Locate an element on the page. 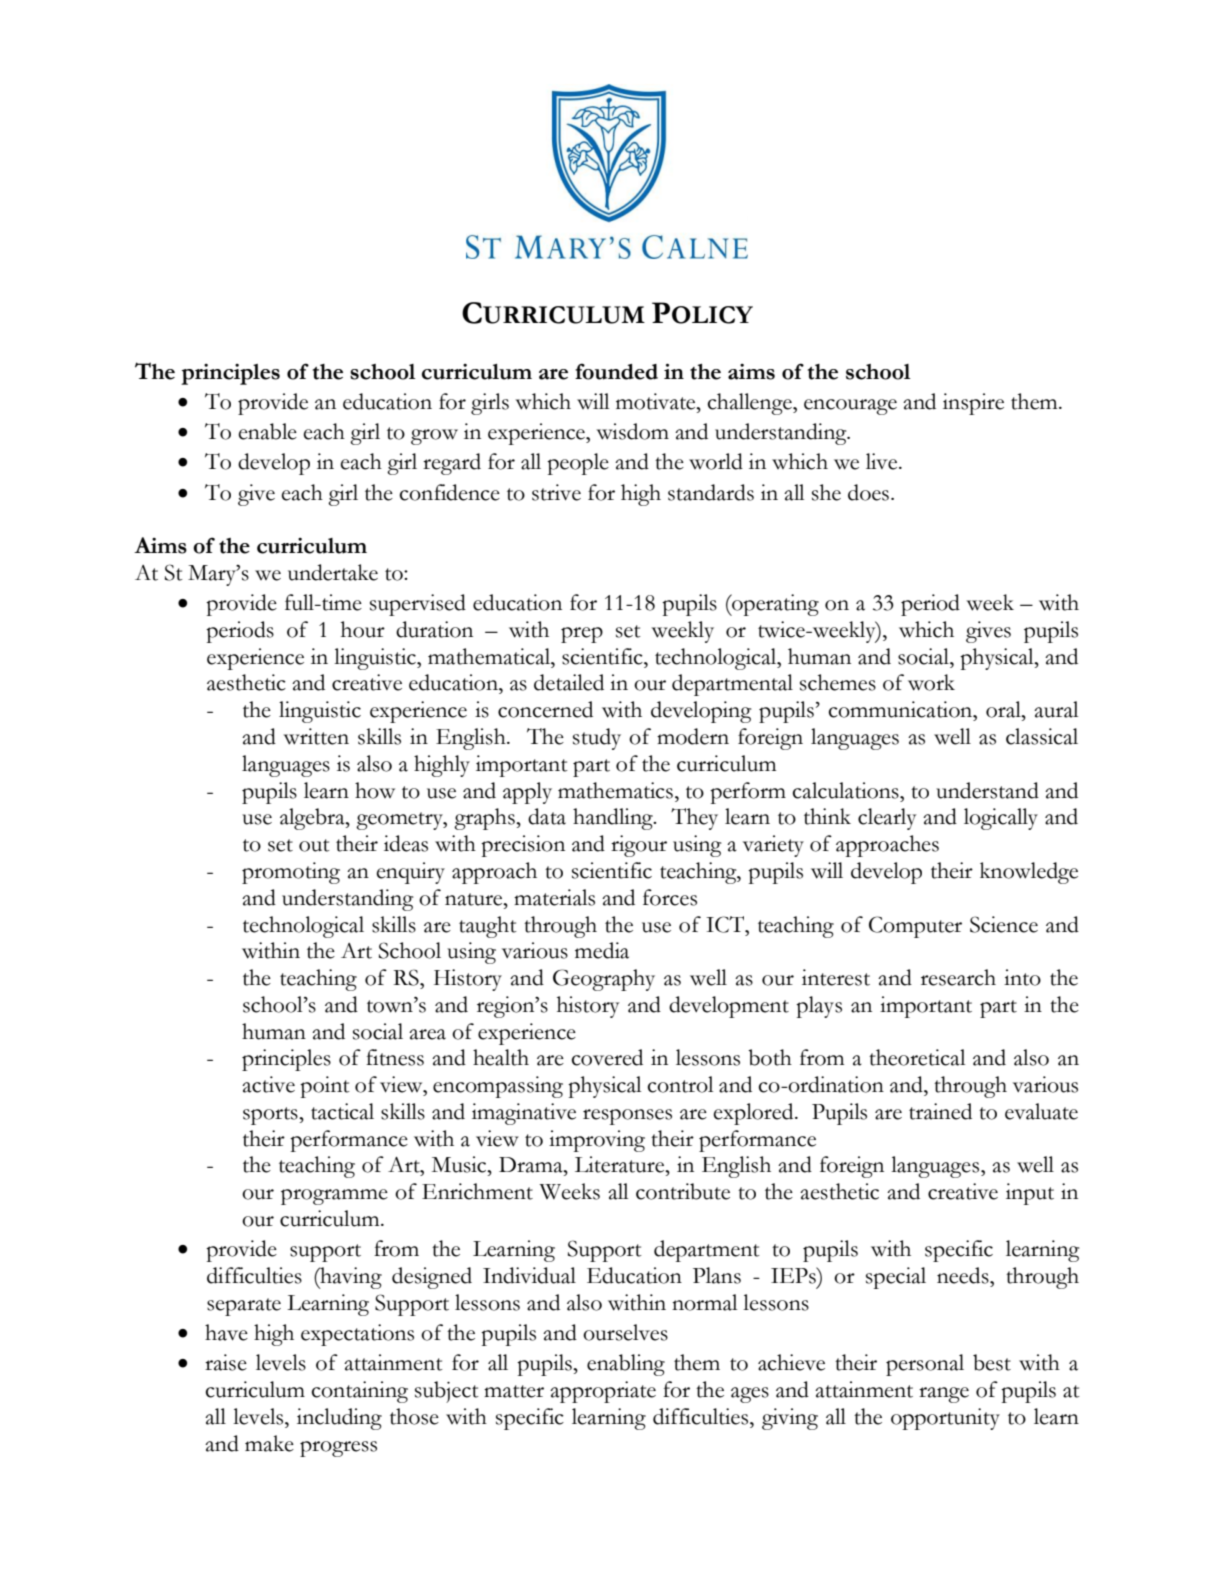 This document has width=1214, height=1571. inspire is located at coordinates (973, 404).
